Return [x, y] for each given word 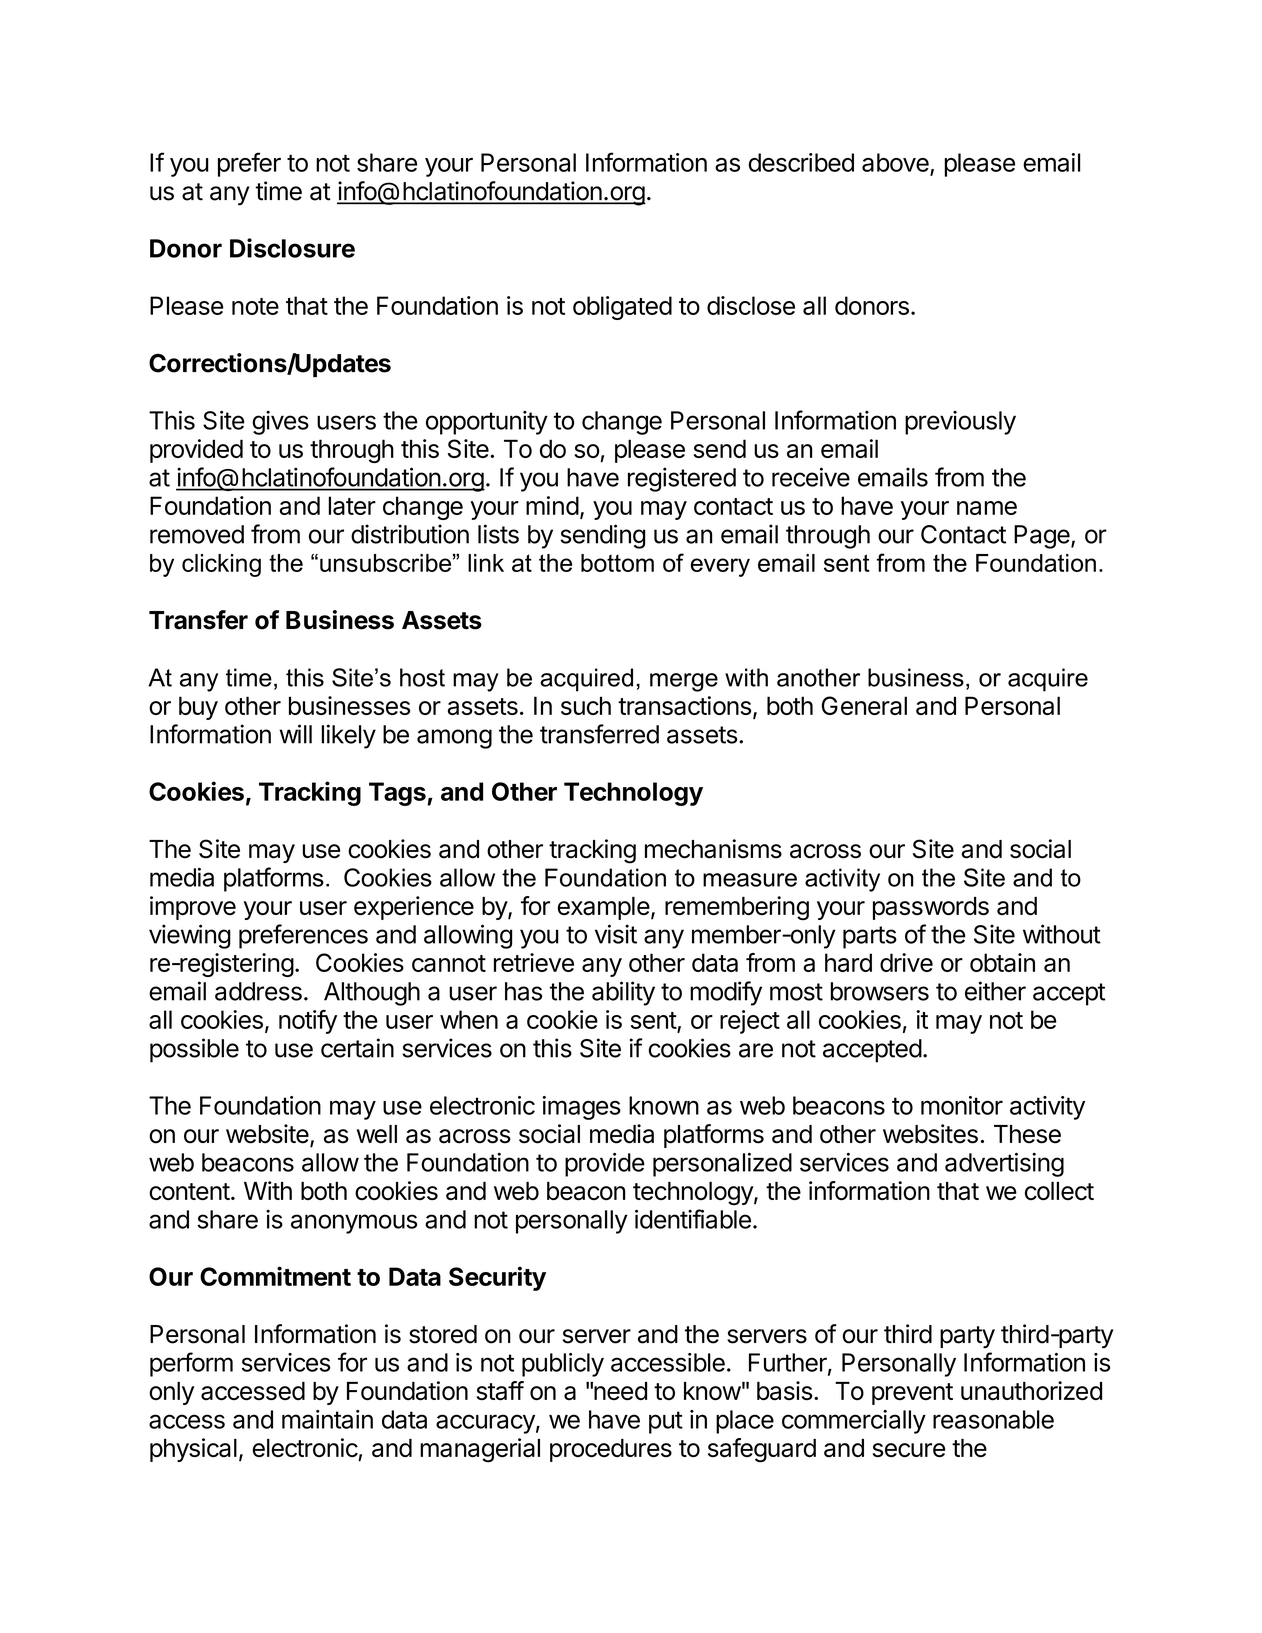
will [295, 734]
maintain [327, 1419]
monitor [962, 1105]
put [666, 1422]
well [377, 1134]
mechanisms [713, 849]
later [352, 505]
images [581, 1108]
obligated [622, 308]
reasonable [993, 1419]
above [895, 162]
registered [682, 479]
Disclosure [292, 248]
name [987, 508]
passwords [931, 908]
